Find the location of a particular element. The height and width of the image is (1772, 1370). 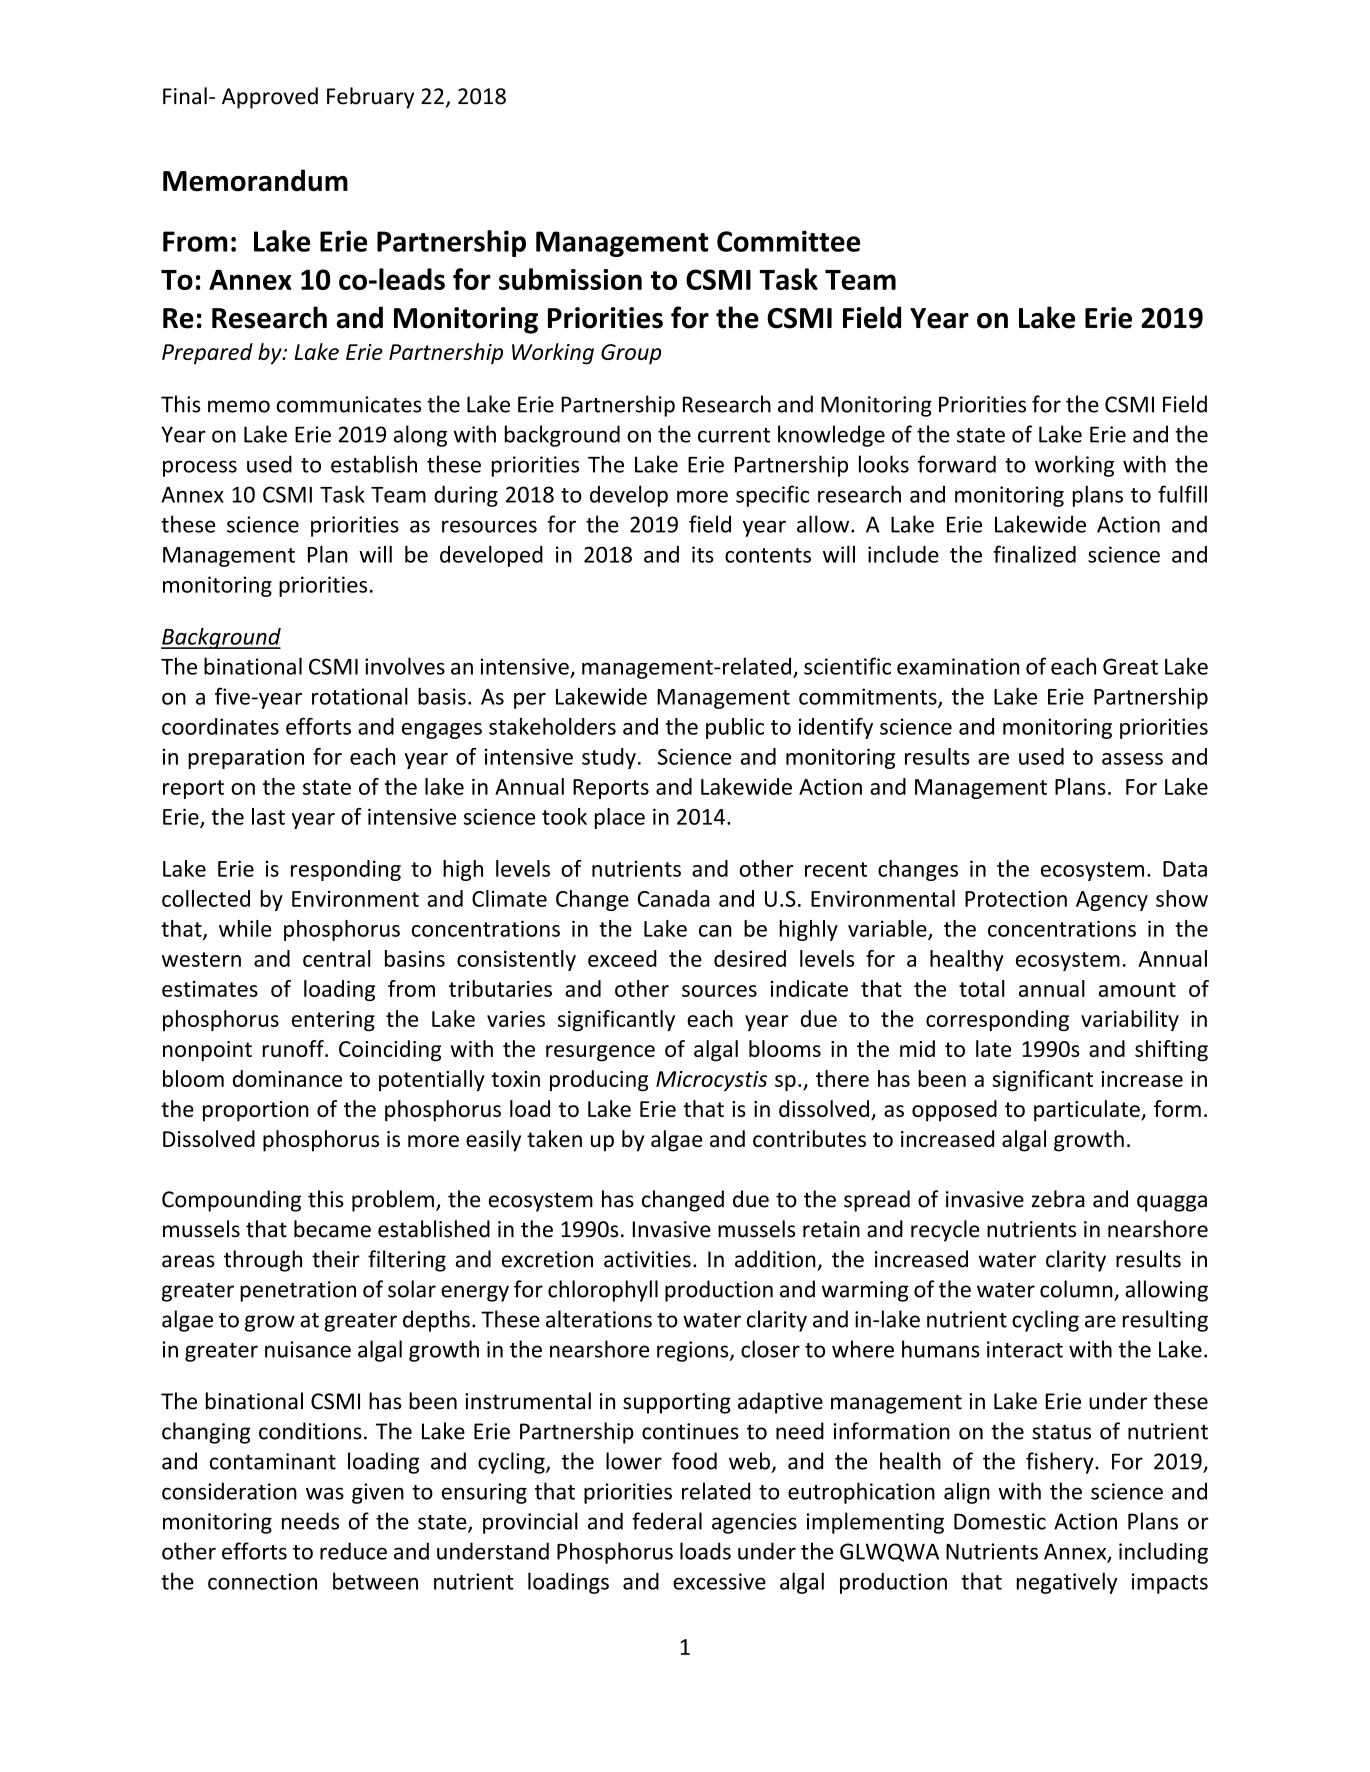

forward is located at coordinates (957, 464).
